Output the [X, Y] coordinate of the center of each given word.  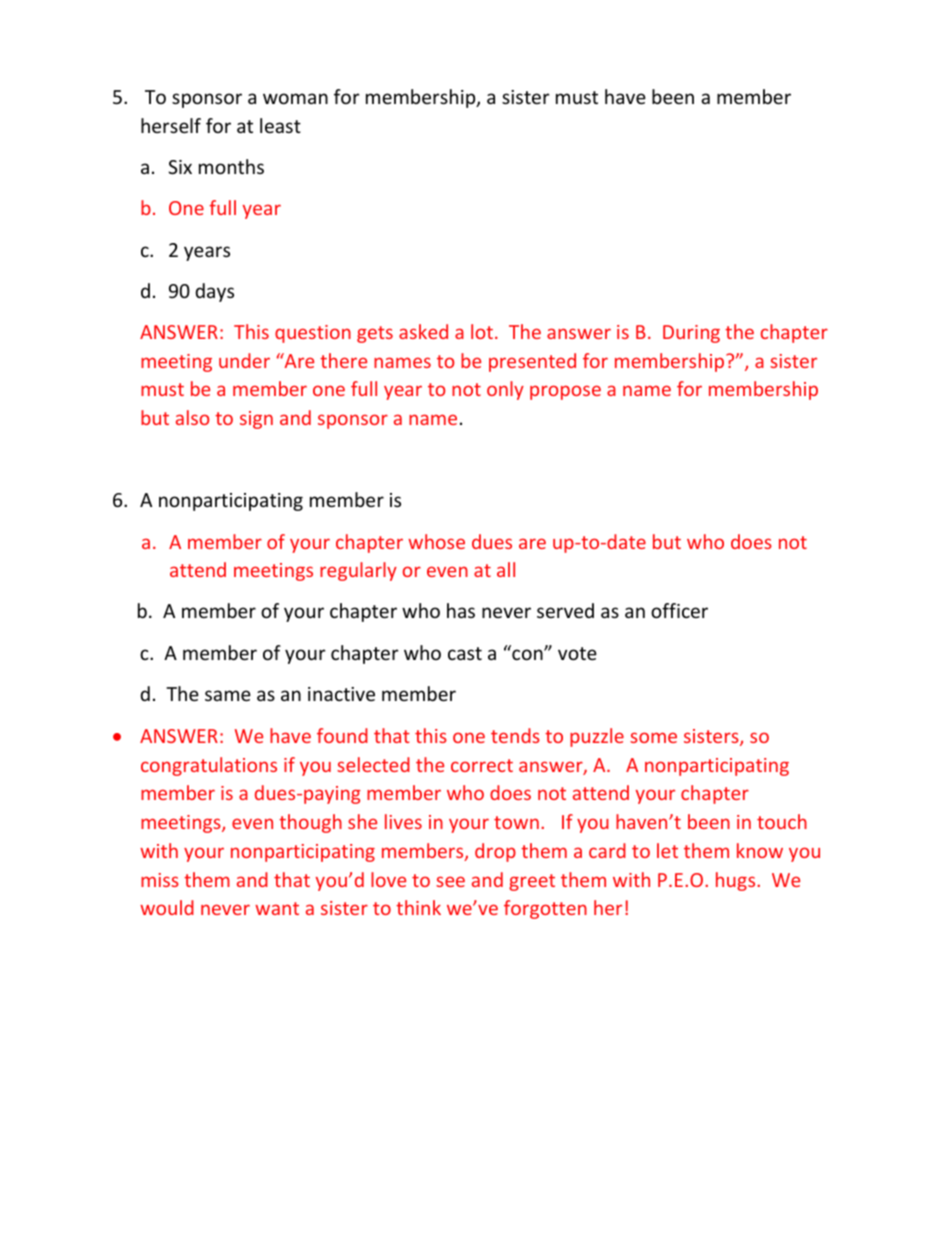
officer [679, 610]
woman [295, 98]
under [244, 360]
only [505, 390]
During [691, 334]
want [277, 908]
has [461, 610]
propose [565, 392]
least [280, 125]
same [228, 695]
